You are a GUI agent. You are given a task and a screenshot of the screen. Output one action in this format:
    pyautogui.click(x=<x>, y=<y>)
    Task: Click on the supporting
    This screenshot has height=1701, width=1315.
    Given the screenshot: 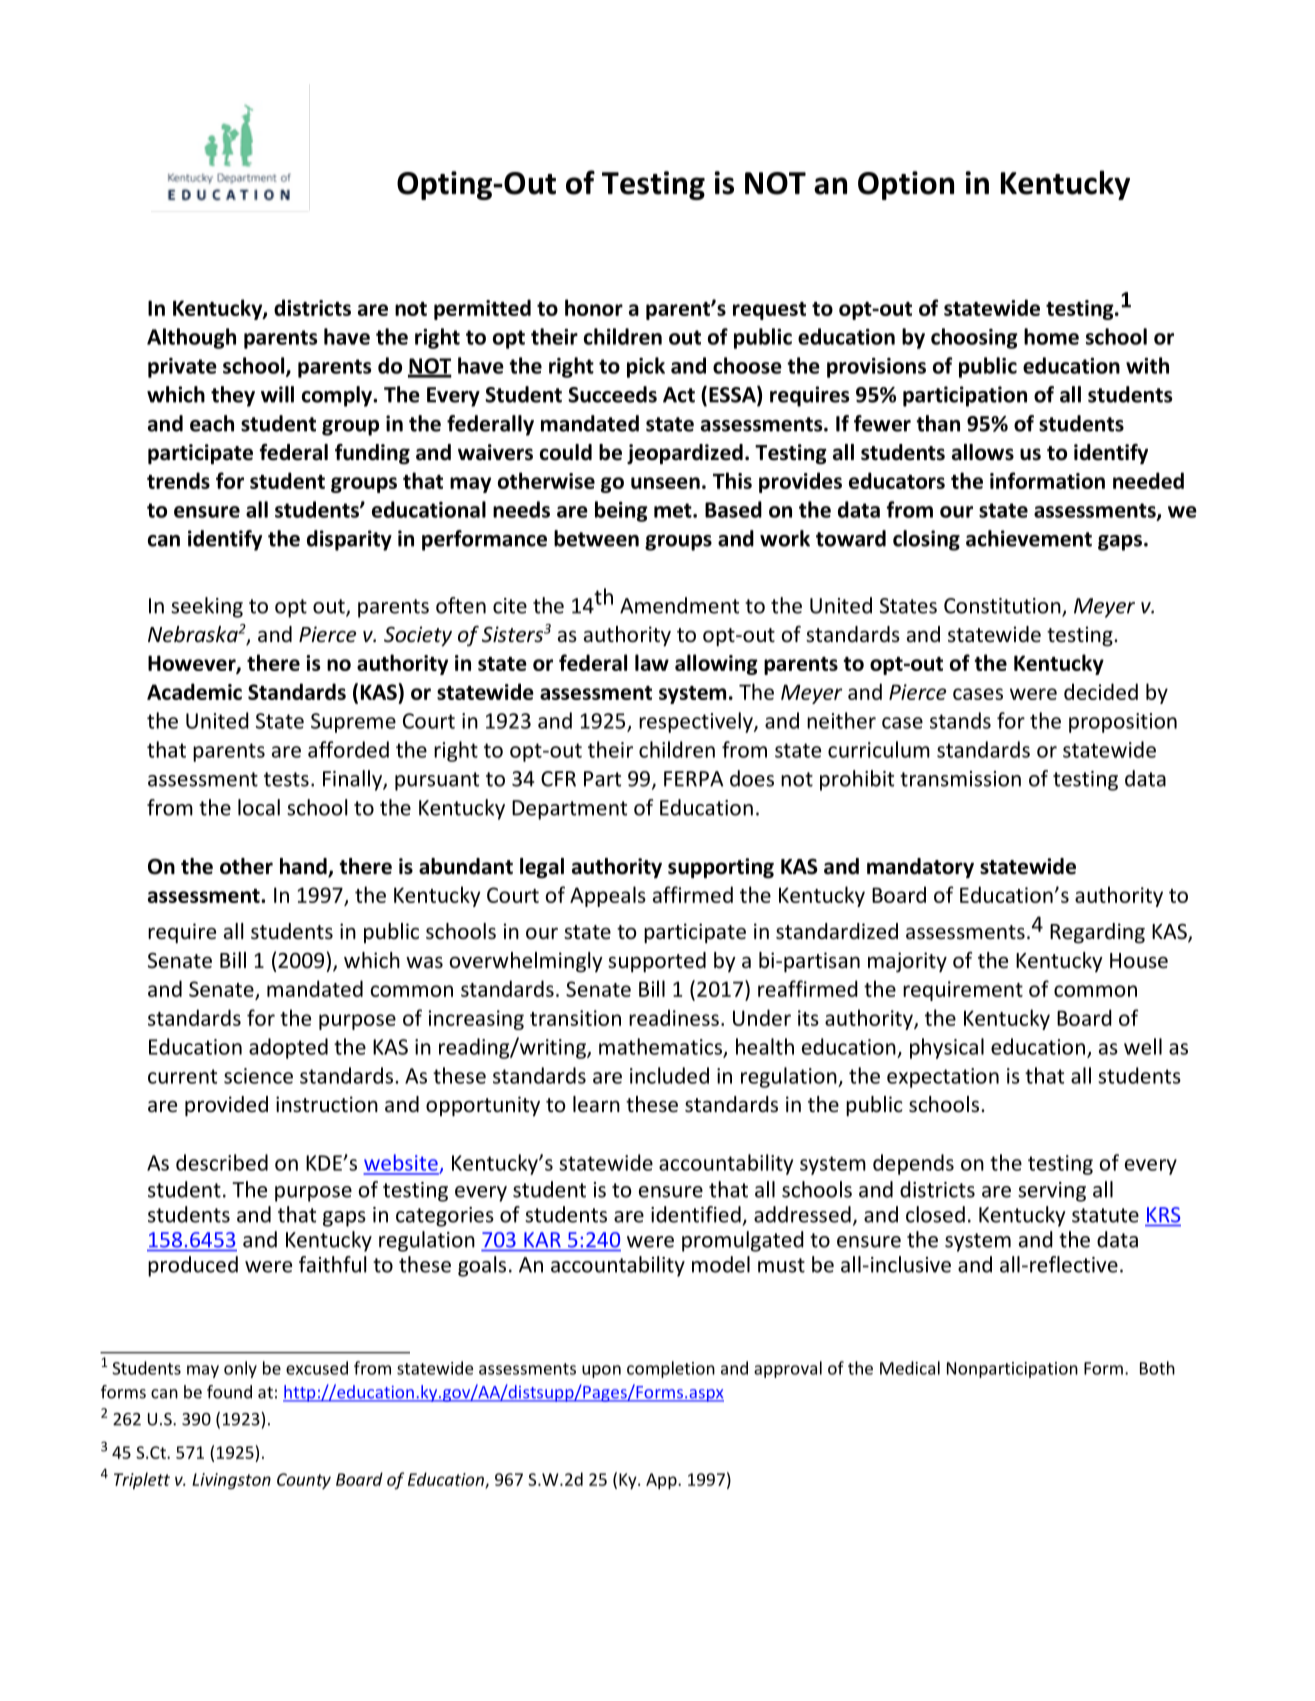 What is the action you would take?
    pyautogui.click(x=721, y=868)
